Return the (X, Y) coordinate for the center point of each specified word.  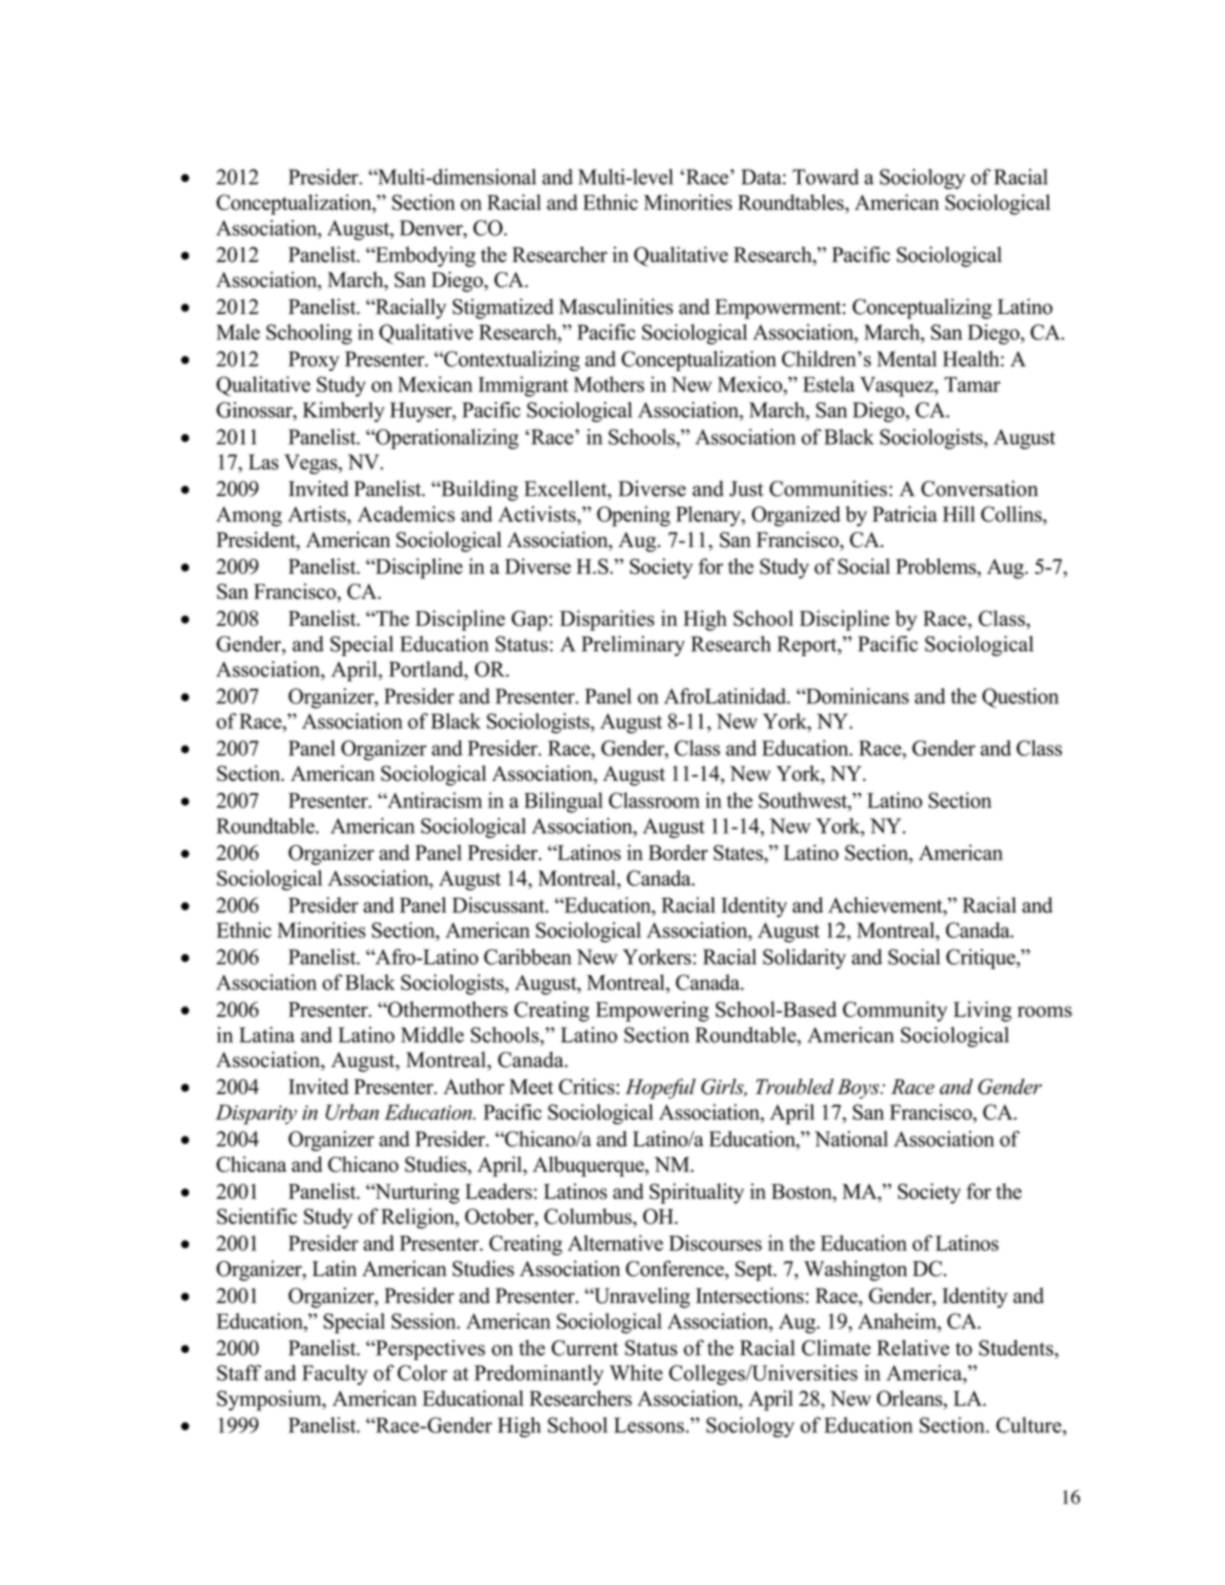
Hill (959, 514)
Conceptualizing (922, 308)
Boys (859, 1089)
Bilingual (563, 802)
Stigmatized (503, 308)
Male (238, 332)
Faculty (335, 1375)
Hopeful (660, 1088)
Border (678, 852)
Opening (633, 516)
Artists (318, 514)
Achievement (886, 905)
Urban (352, 1112)
